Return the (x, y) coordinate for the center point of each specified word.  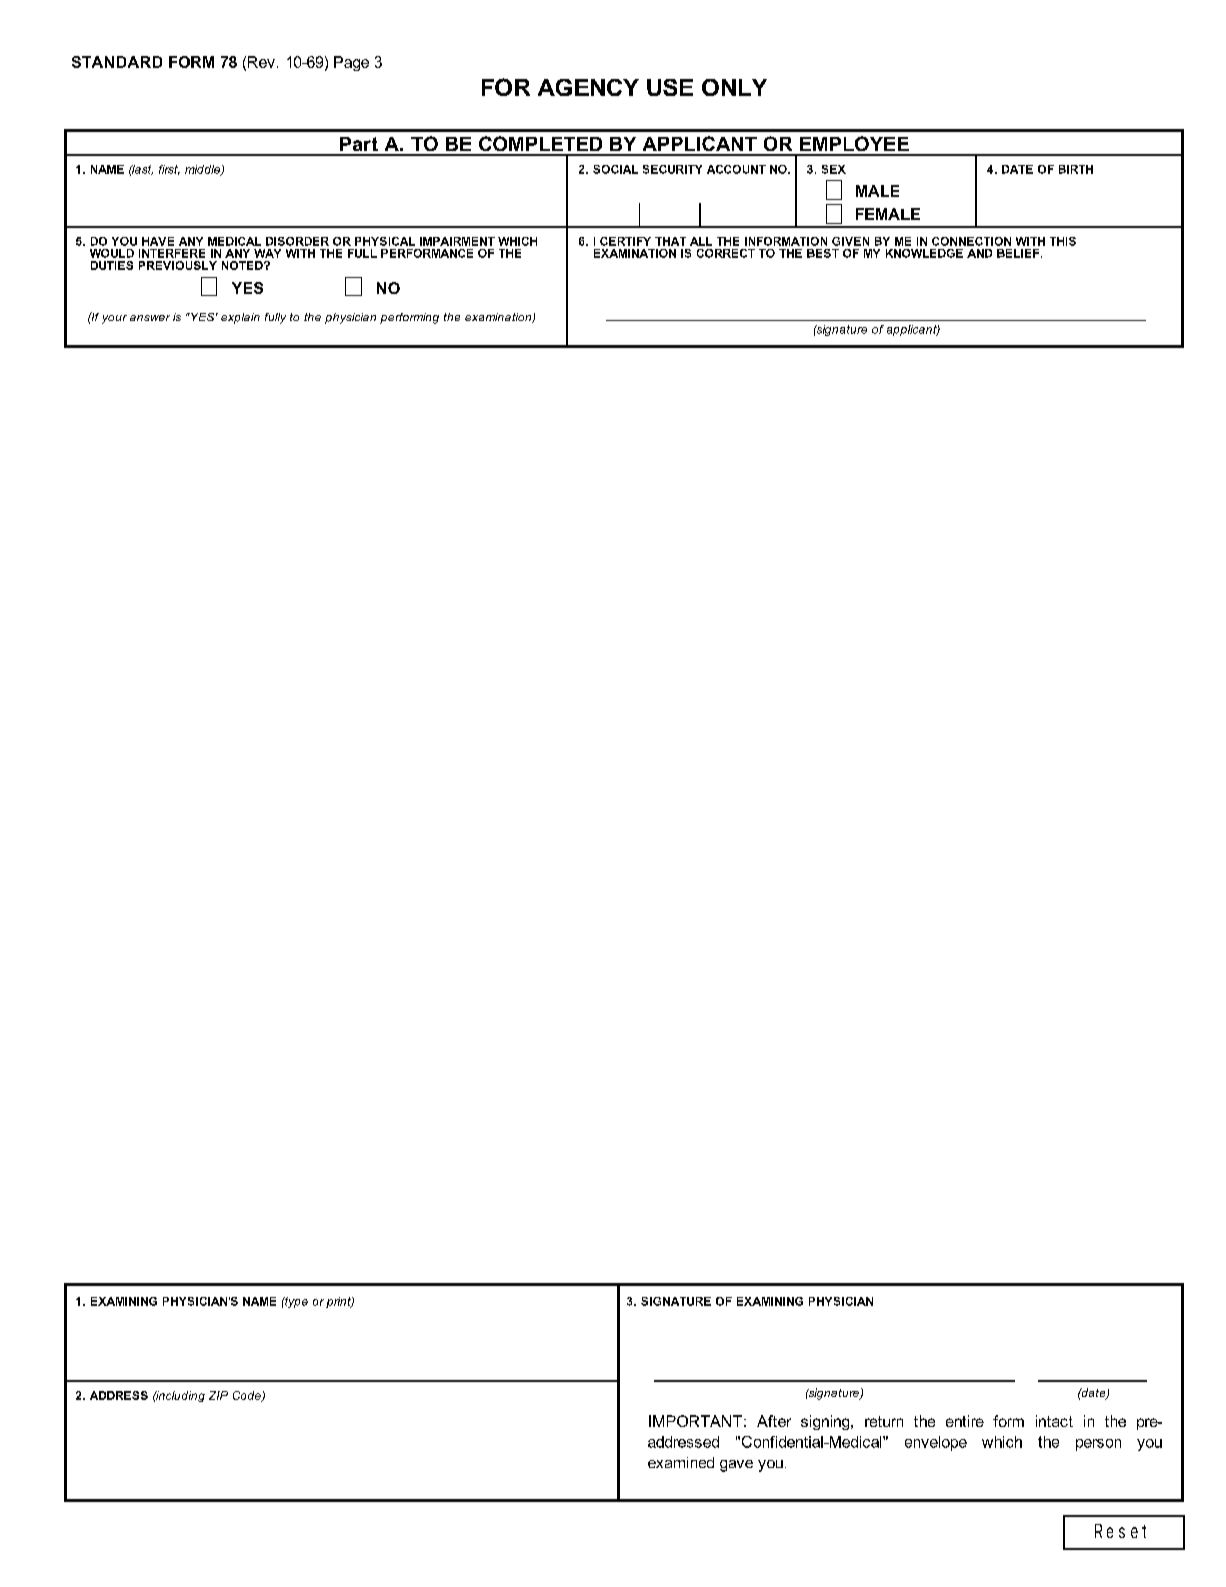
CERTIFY (625, 241)
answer (150, 318)
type (295, 1302)
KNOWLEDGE (924, 253)
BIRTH (1076, 169)
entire (965, 1421)
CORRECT (726, 253)
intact (1054, 1421)
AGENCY (588, 87)
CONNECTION (971, 241)
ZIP (218, 1395)
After (774, 1421)
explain (240, 318)
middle (203, 170)
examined (681, 1462)
